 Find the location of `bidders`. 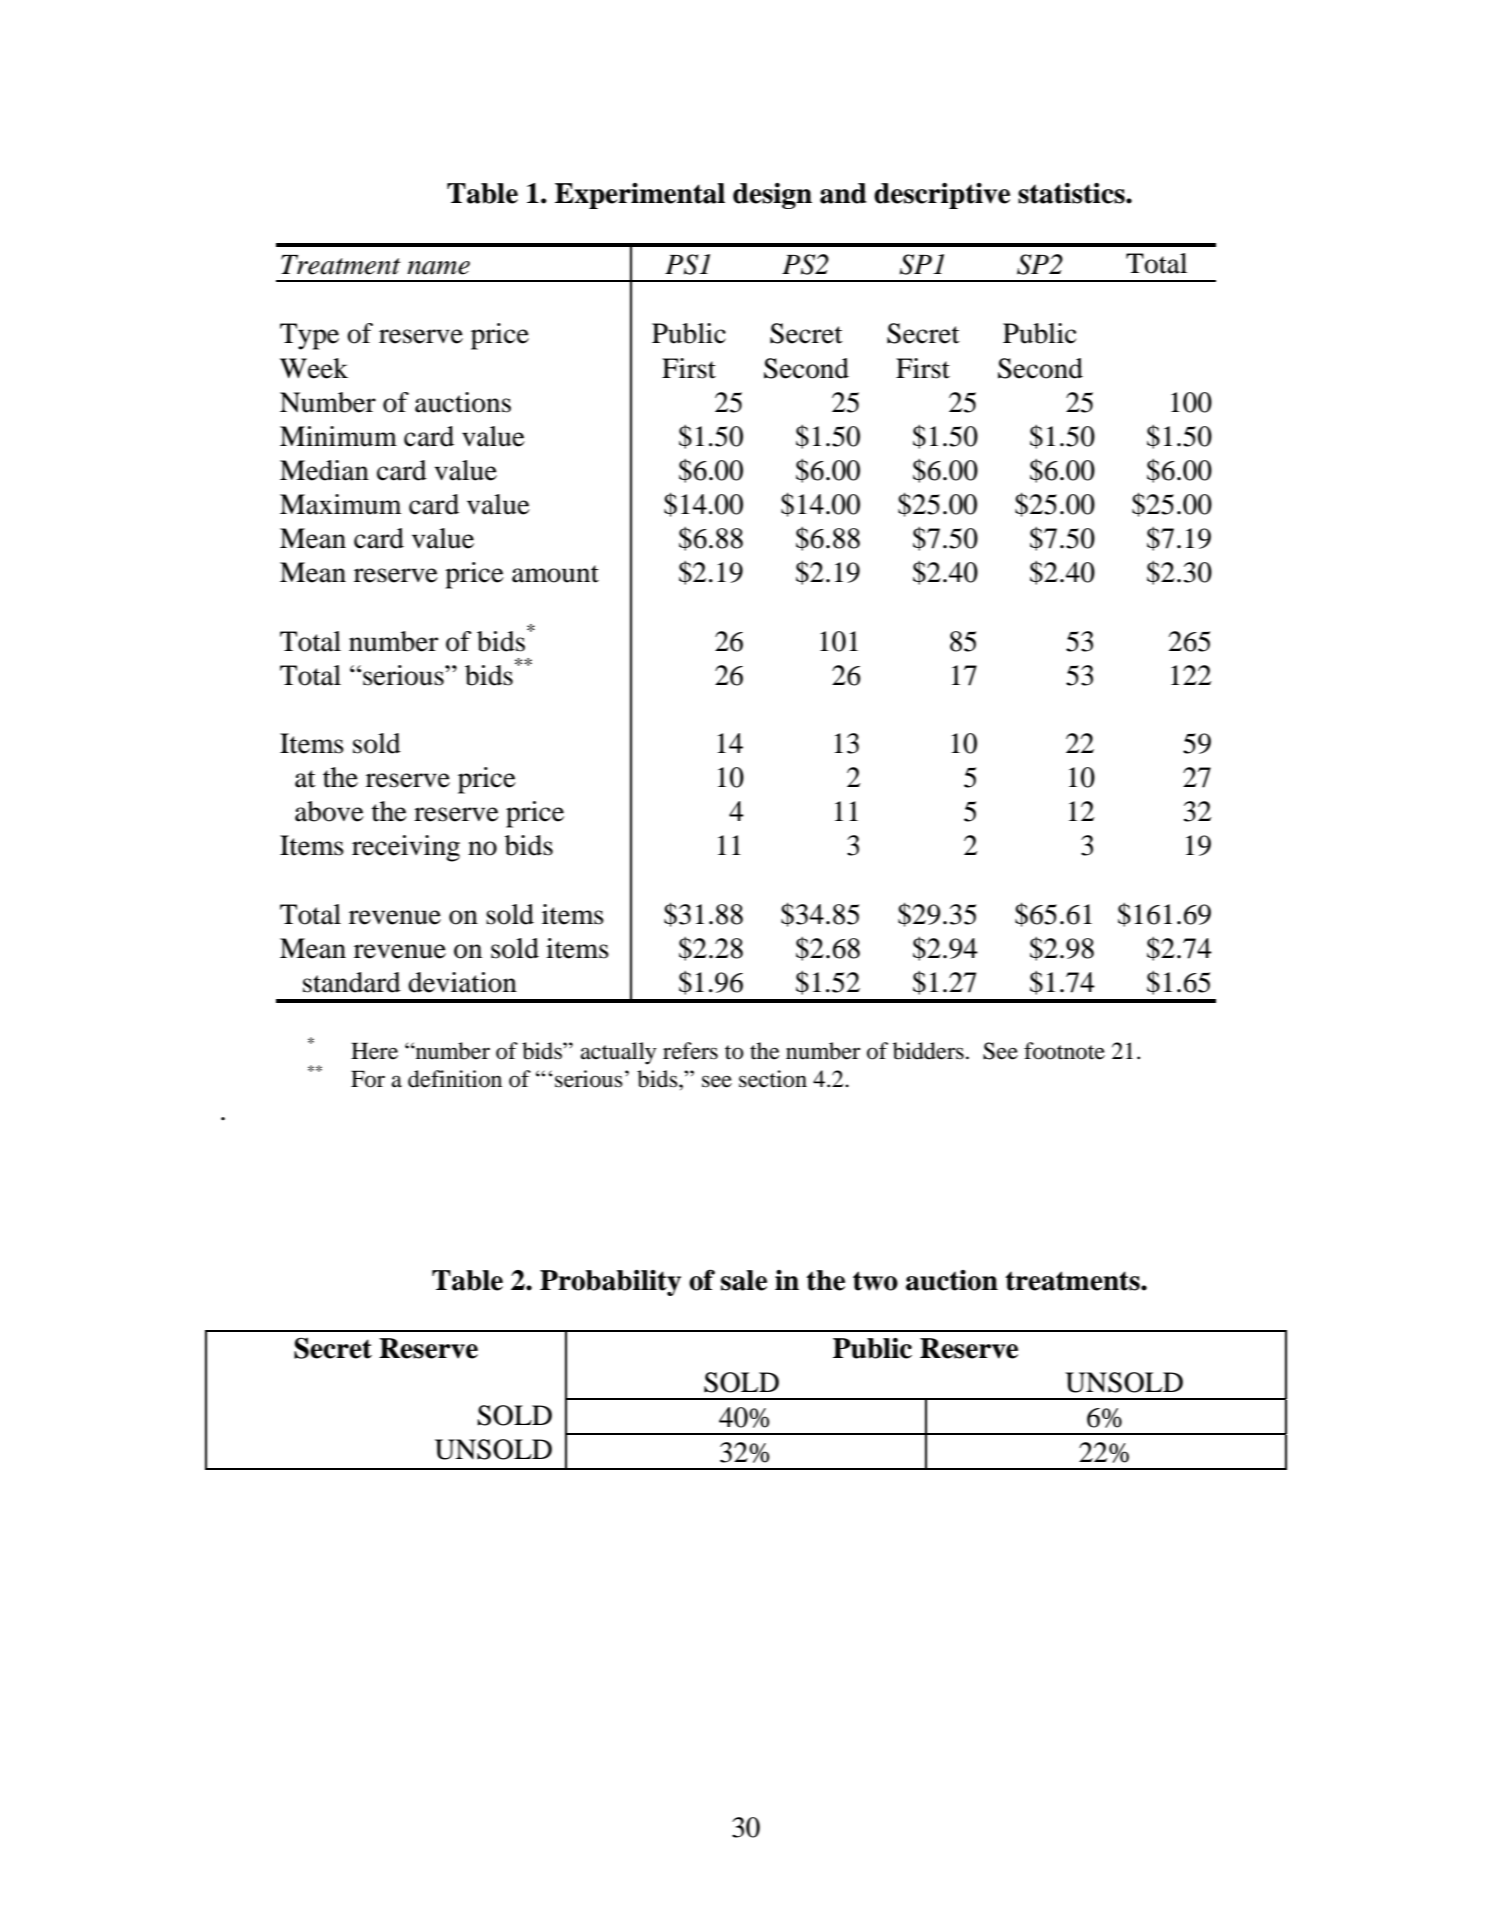

bidders is located at coordinates (928, 1051).
